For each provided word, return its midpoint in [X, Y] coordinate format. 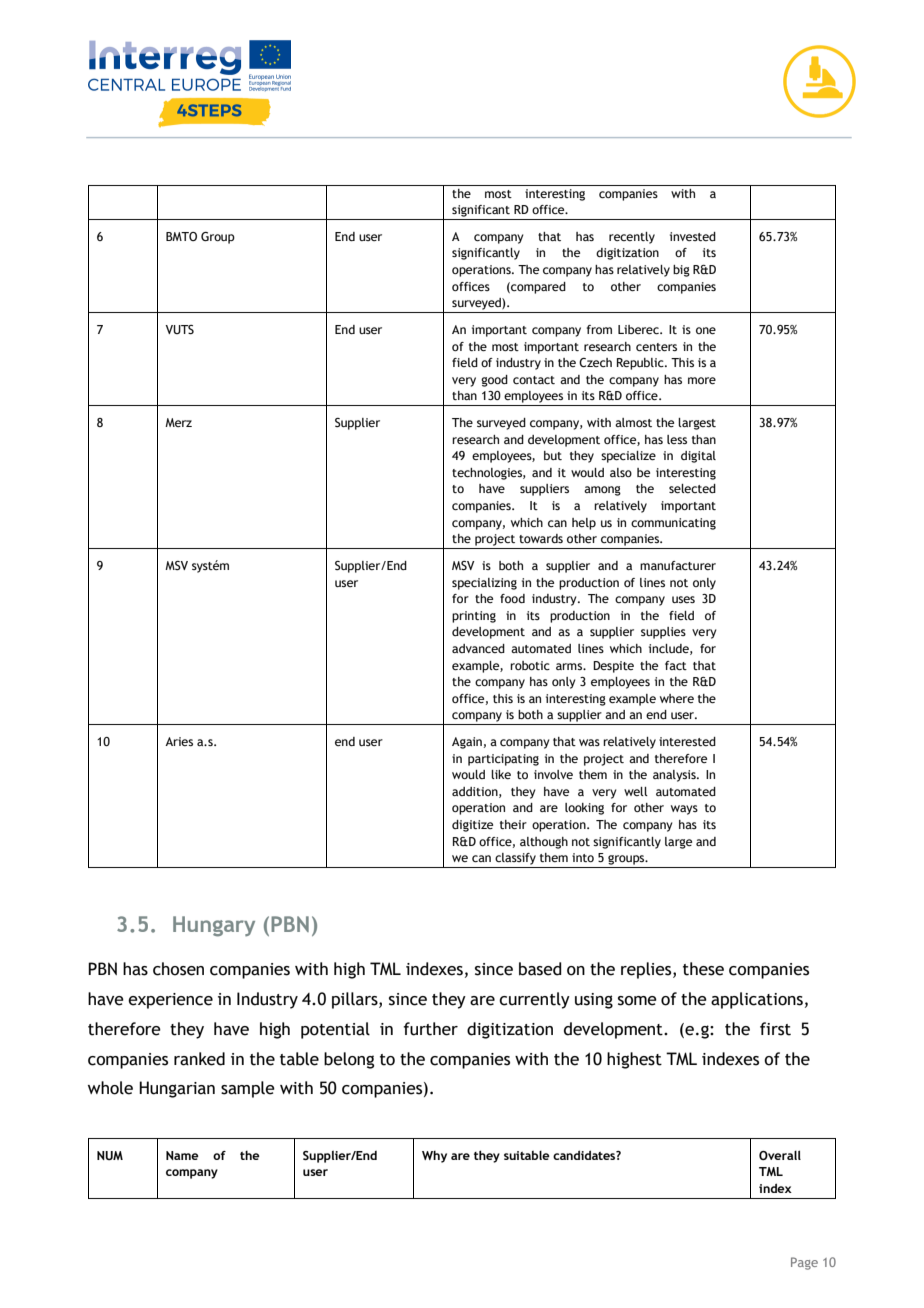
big [681, 271]
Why [434, 1157]
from [599, 329]
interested [687, 741]
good [494, 381]
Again [467, 743]
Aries [179, 741]
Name [182, 1155]
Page [804, 1263]
